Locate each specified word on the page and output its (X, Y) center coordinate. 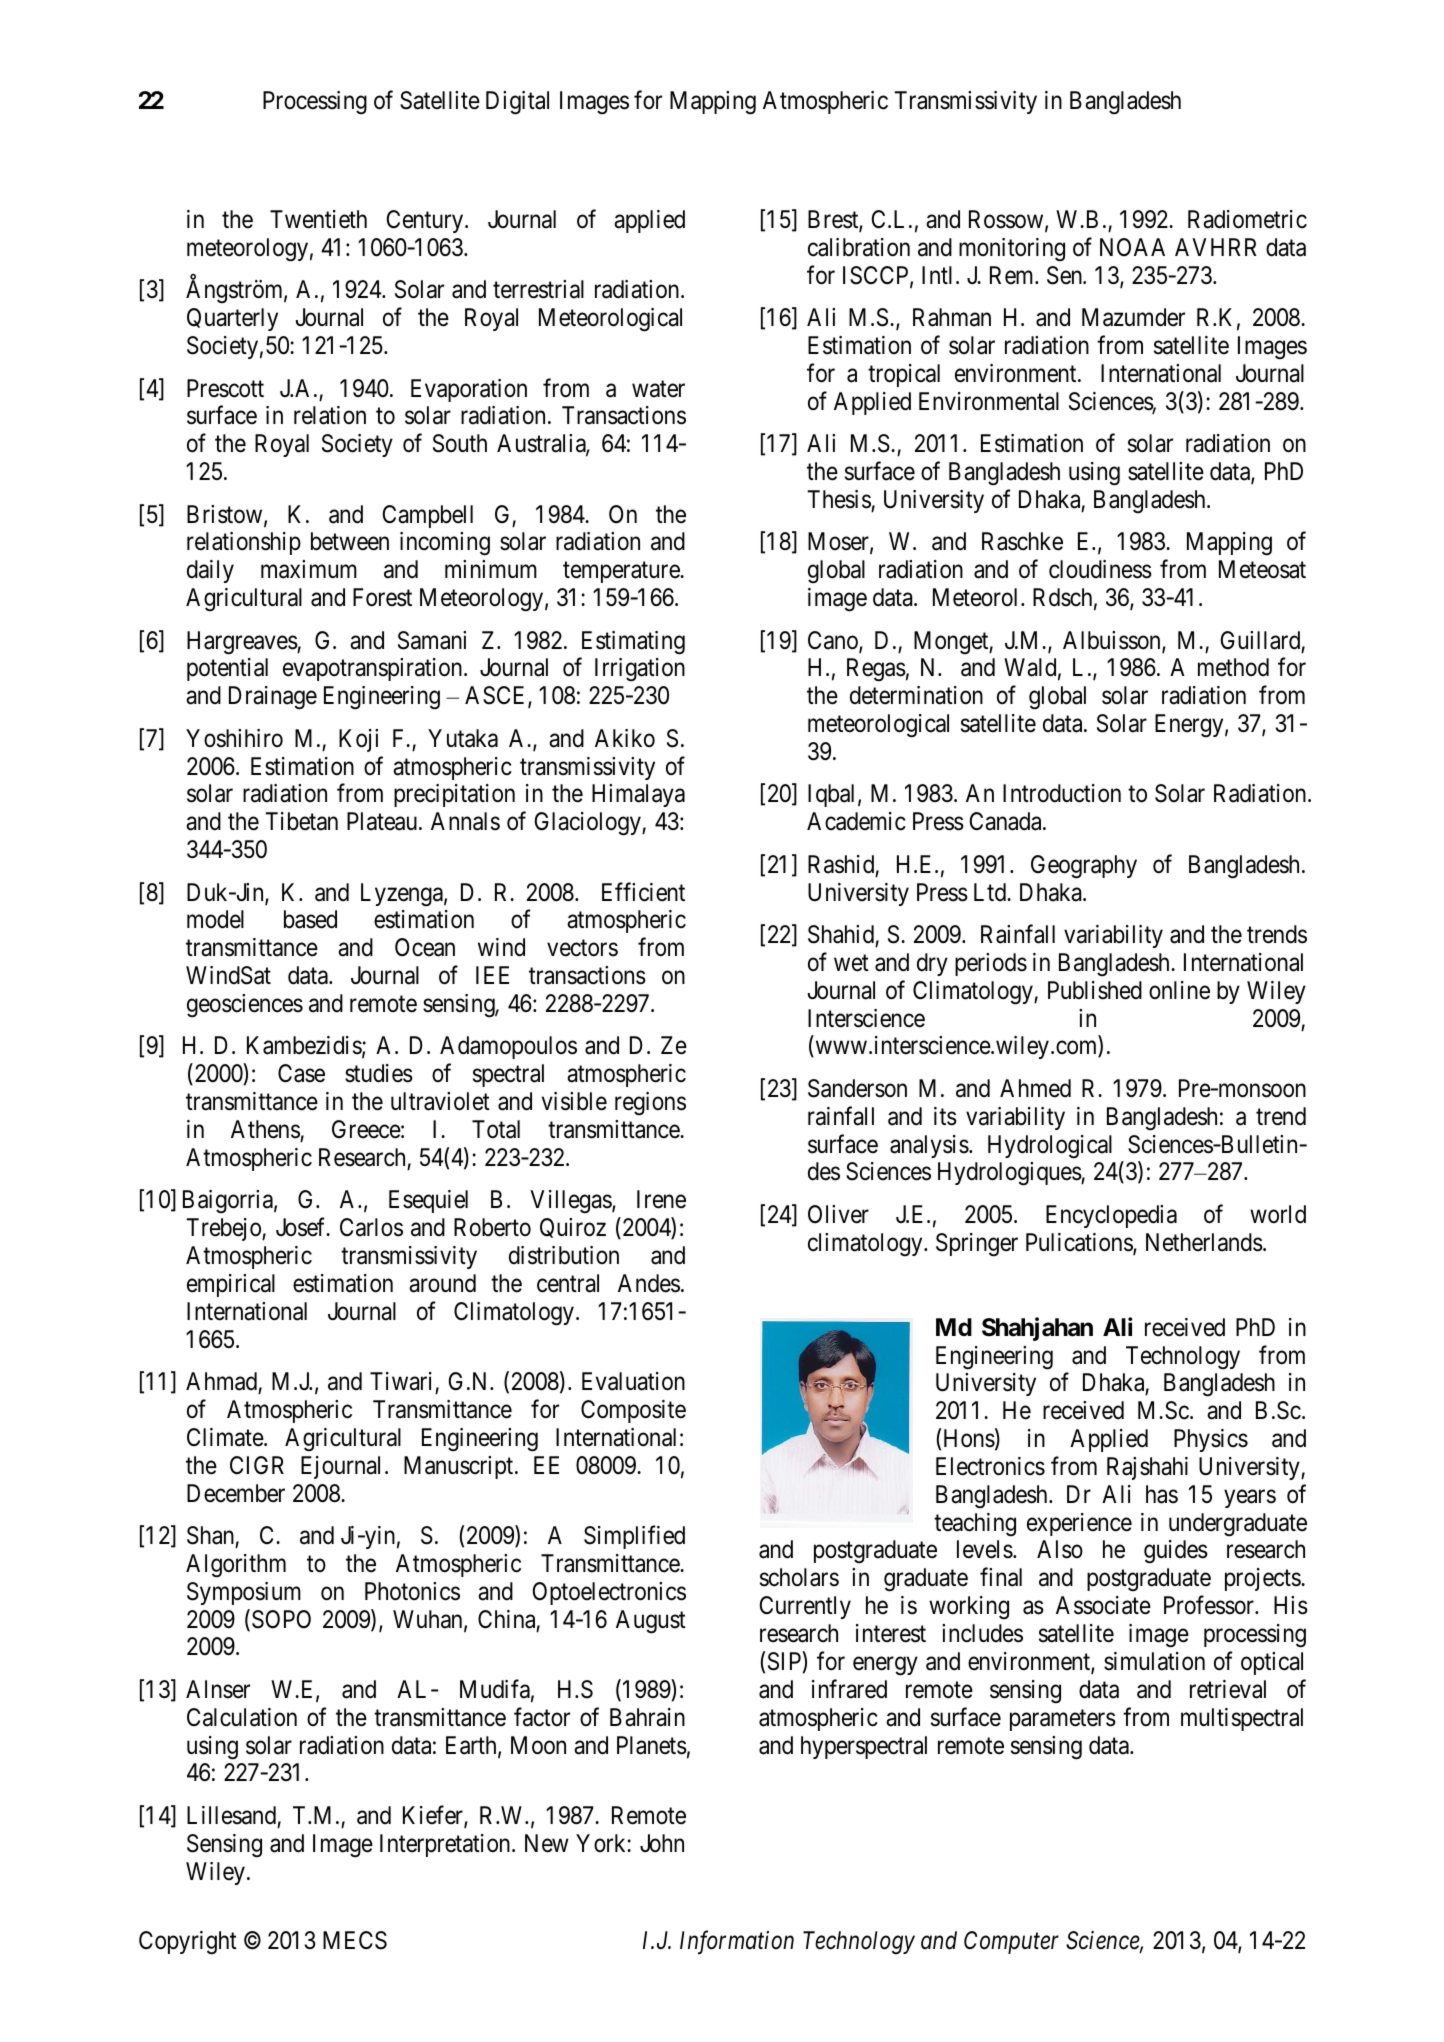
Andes (649, 1283)
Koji (358, 740)
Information (737, 1942)
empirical (231, 1285)
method (1233, 667)
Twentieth (318, 219)
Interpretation (446, 1845)
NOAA (1132, 247)
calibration (859, 247)
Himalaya (638, 795)
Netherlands (1204, 1242)
